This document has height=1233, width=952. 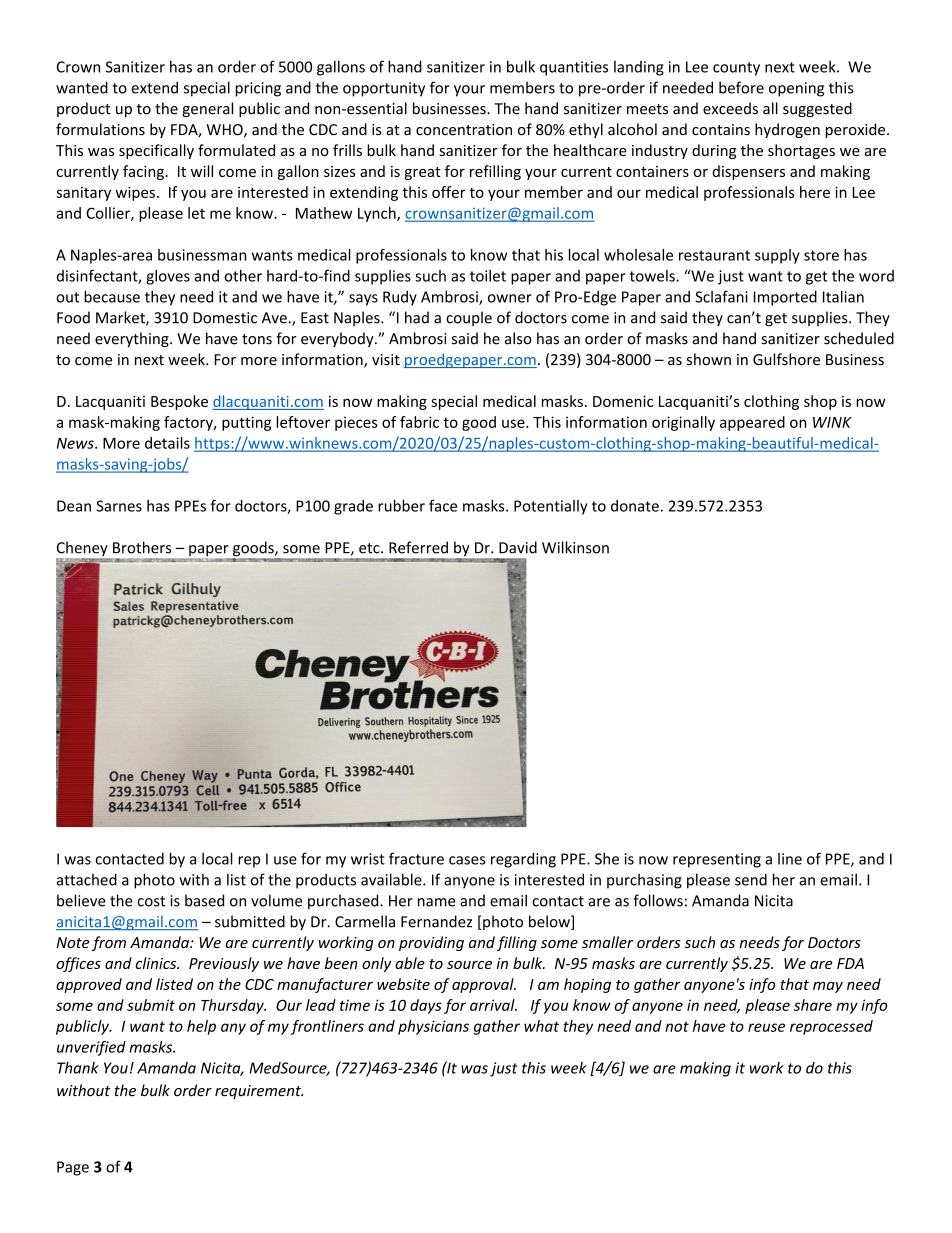 I want to click on cases, so click(x=467, y=860).
